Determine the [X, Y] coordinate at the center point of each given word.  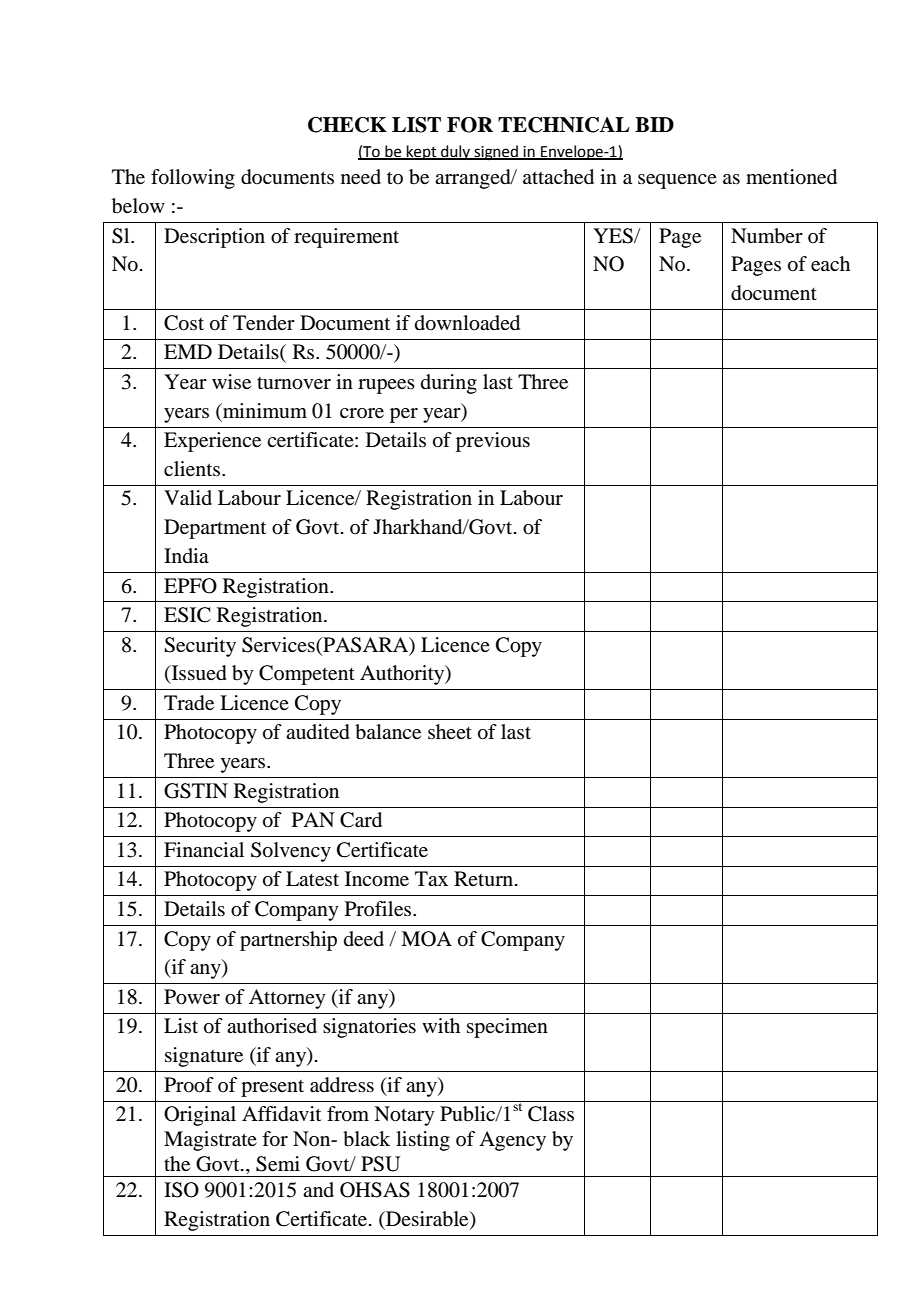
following [193, 179]
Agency [512, 1141]
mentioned [791, 177]
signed [496, 153]
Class [551, 1114]
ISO [181, 1190]
